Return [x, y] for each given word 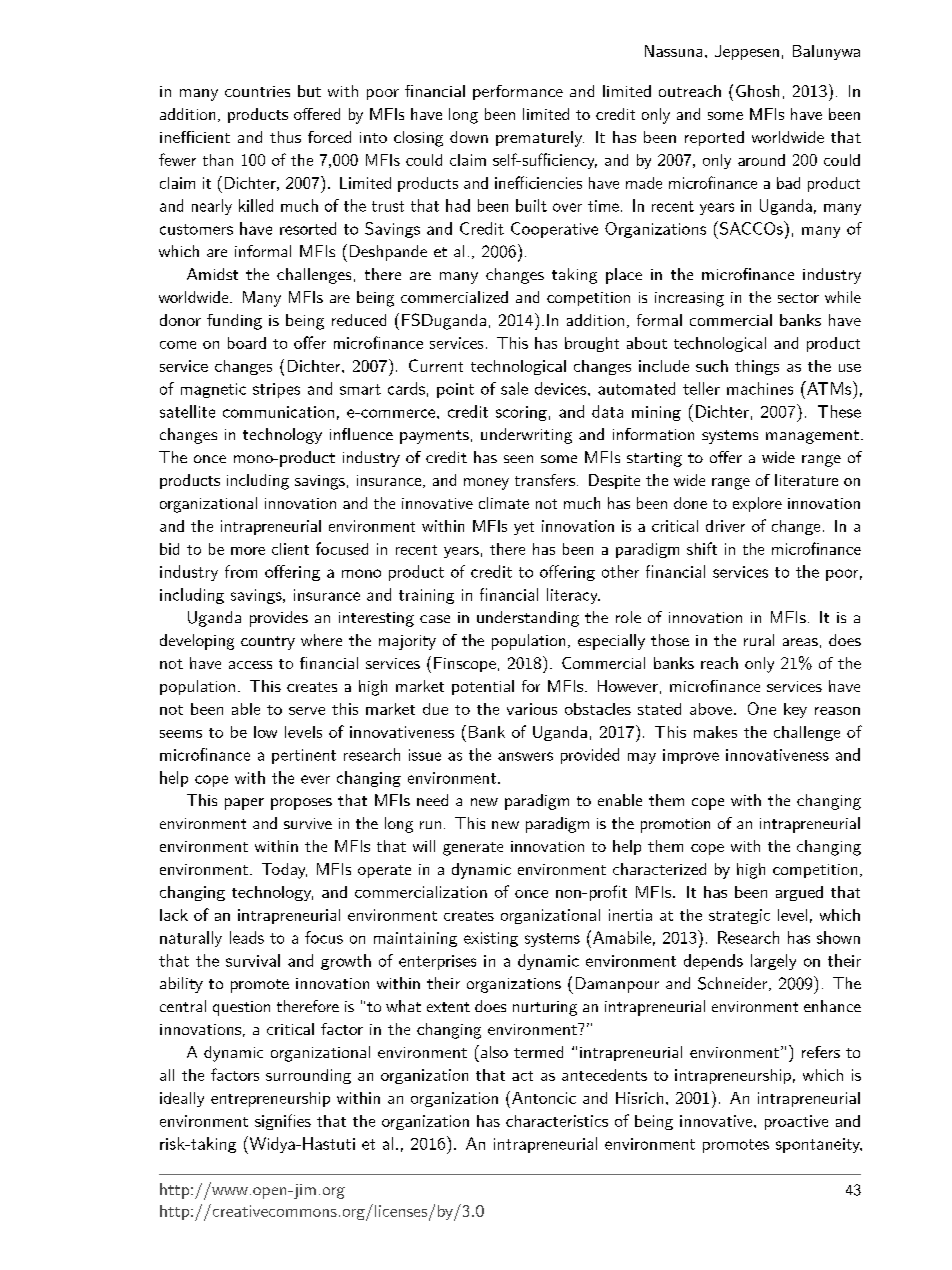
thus [285, 137]
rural [759, 640]
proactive [796, 1122]
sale [514, 388]
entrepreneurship [270, 1099]
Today [284, 871]
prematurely [540, 139]
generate [473, 849]
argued [799, 893]
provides [279, 619]
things [757, 367]
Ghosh [757, 91]
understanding [528, 619]
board [247, 343]
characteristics [557, 1121]
